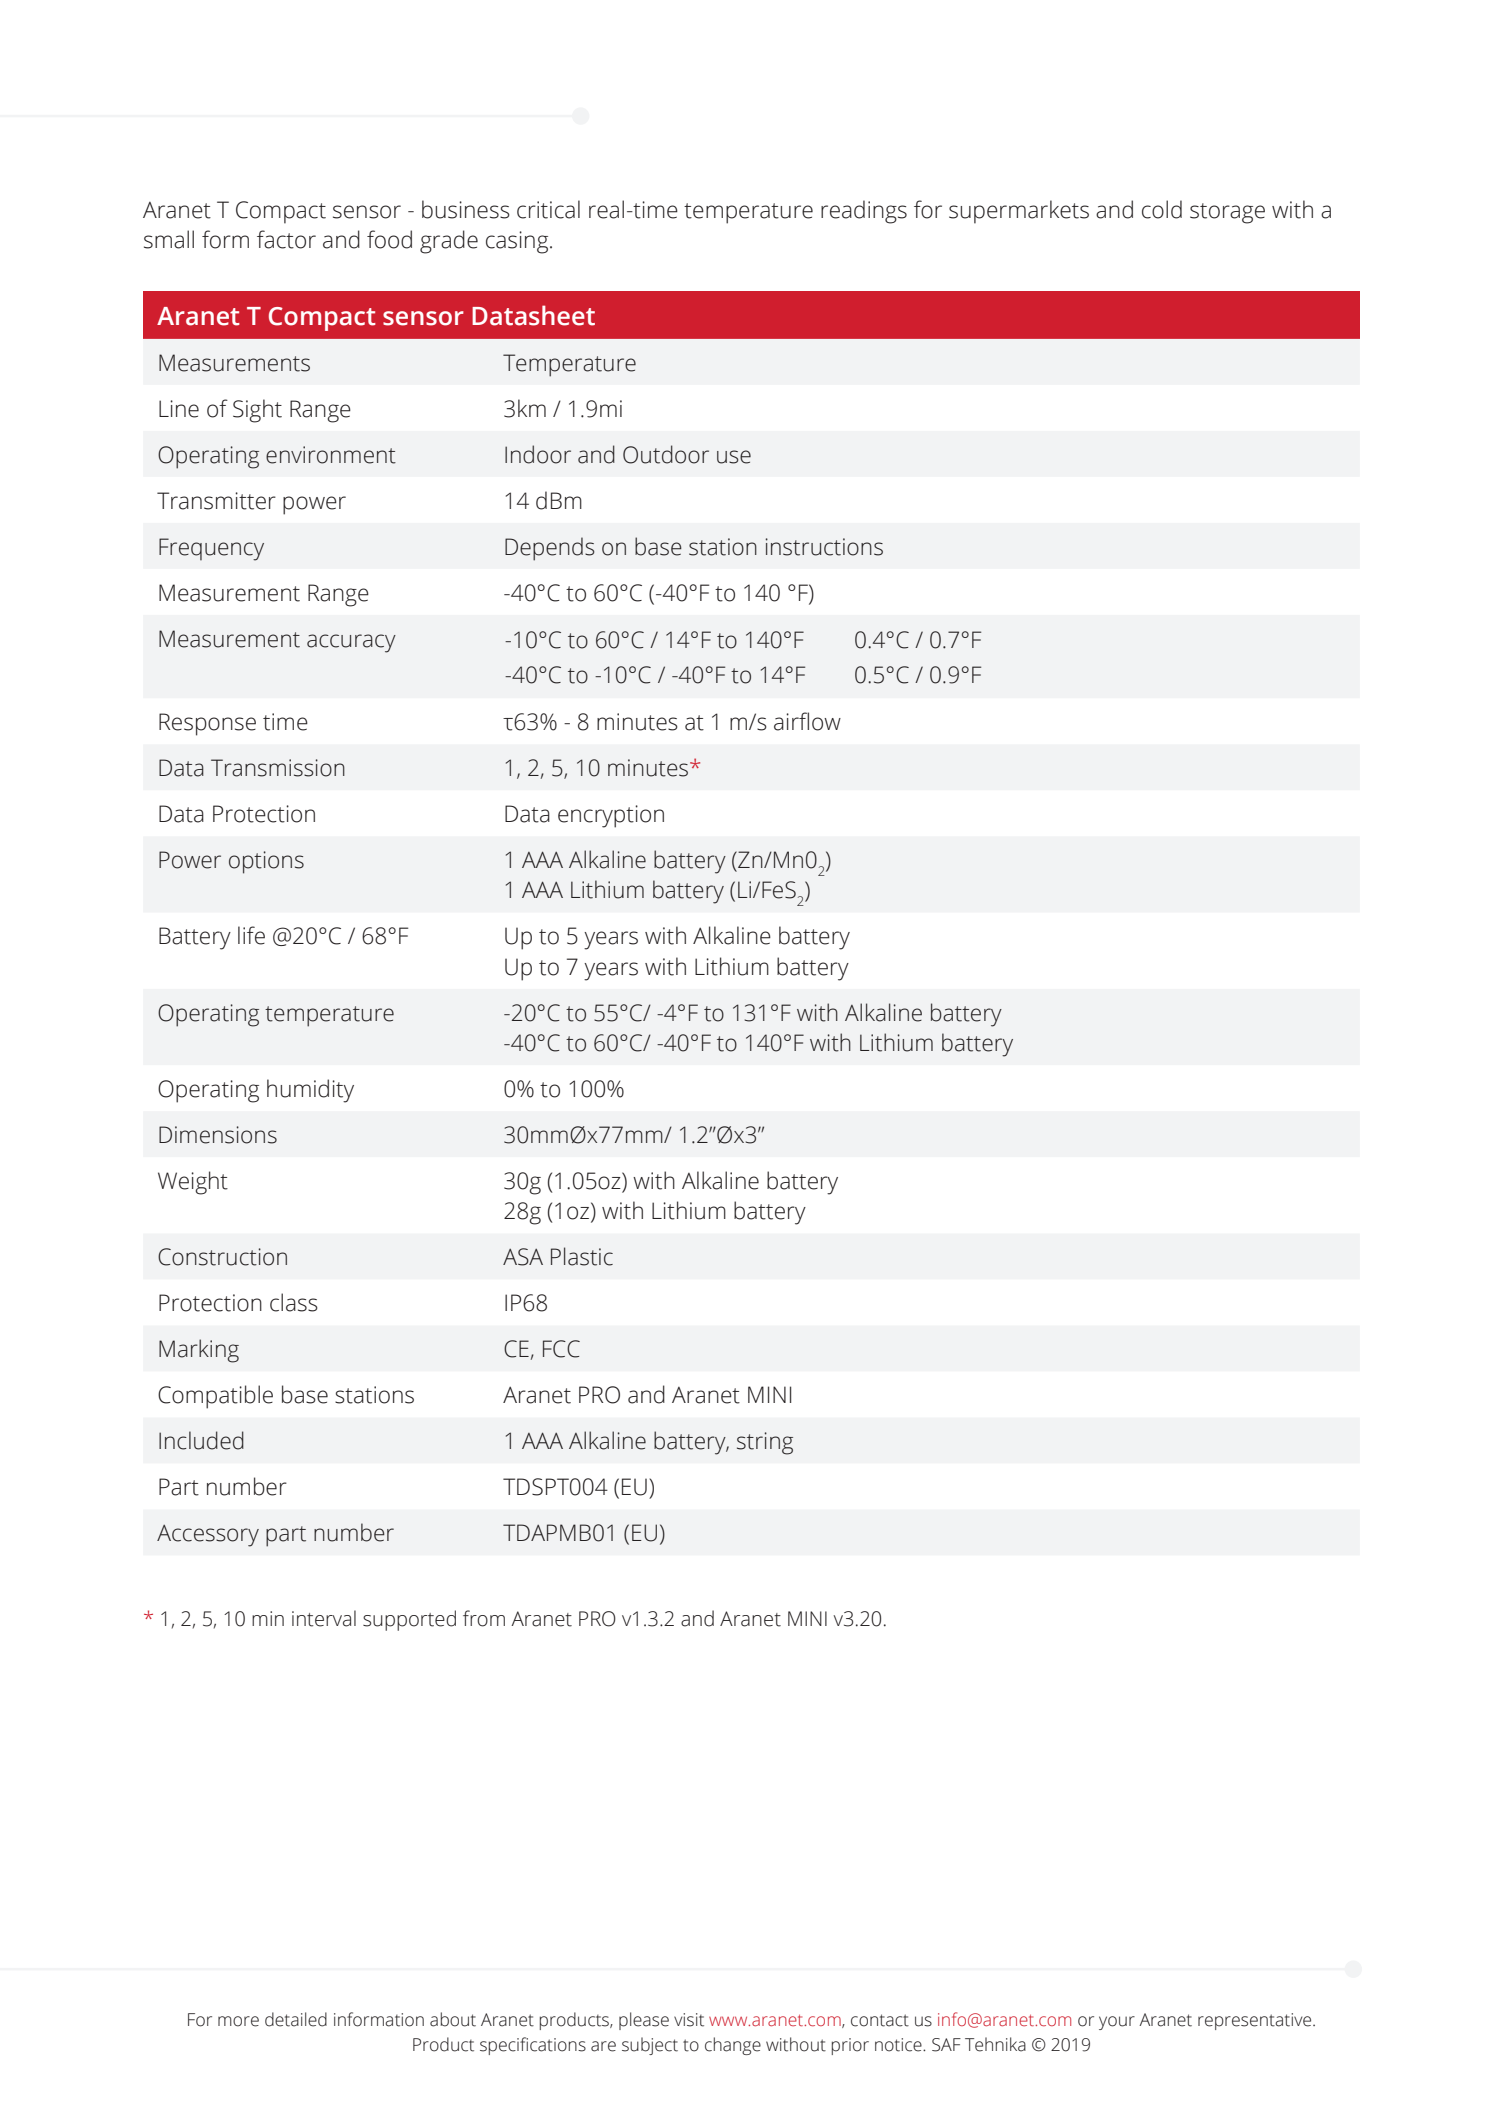  What do you see at coordinates (765, 1443) in the document?
I see `string` at bounding box center [765, 1443].
